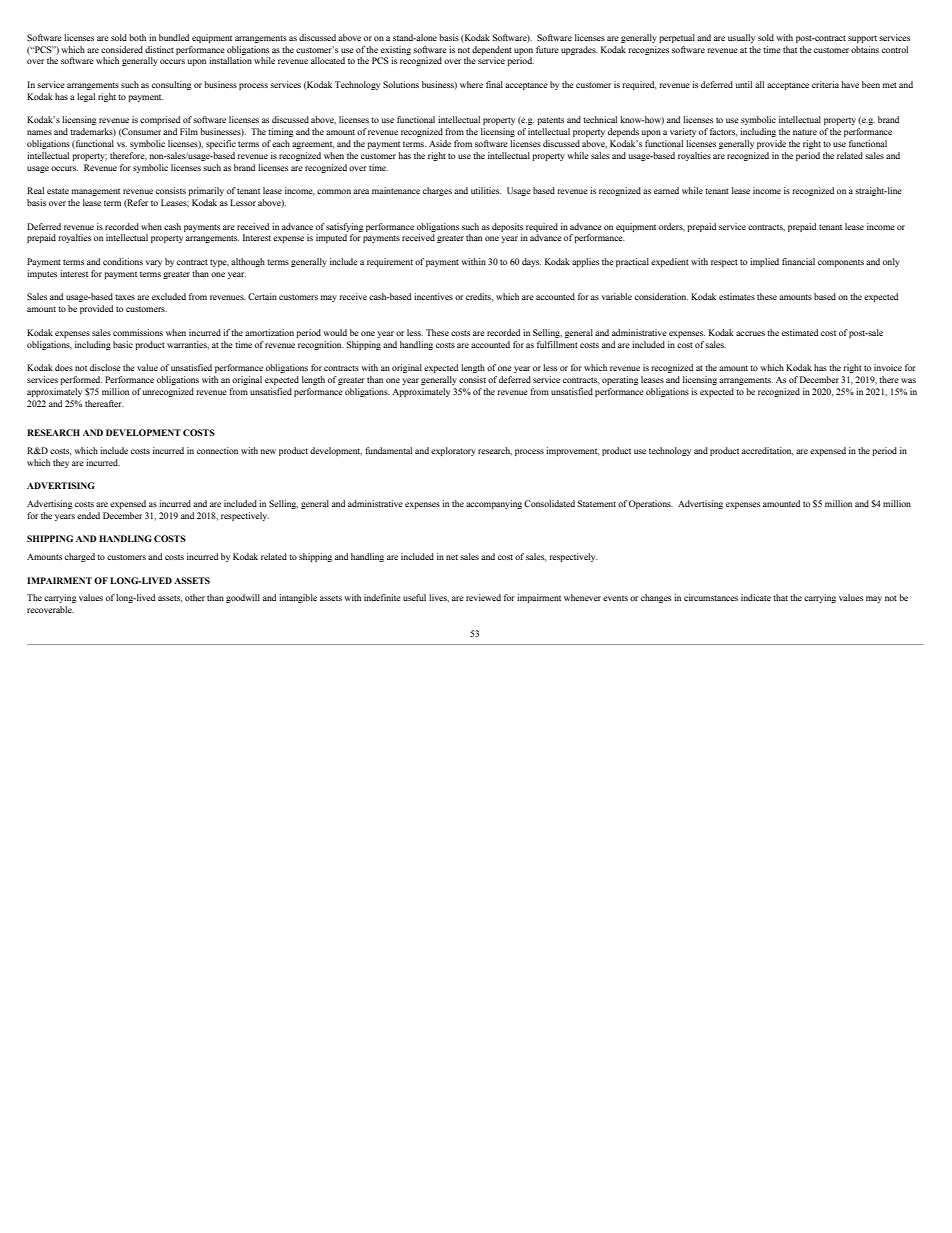 Image resolution: width=952 pixels, height=1233 pixels. What do you see at coordinates (483, 597) in the page?
I see `reviewed` at bounding box center [483, 597].
